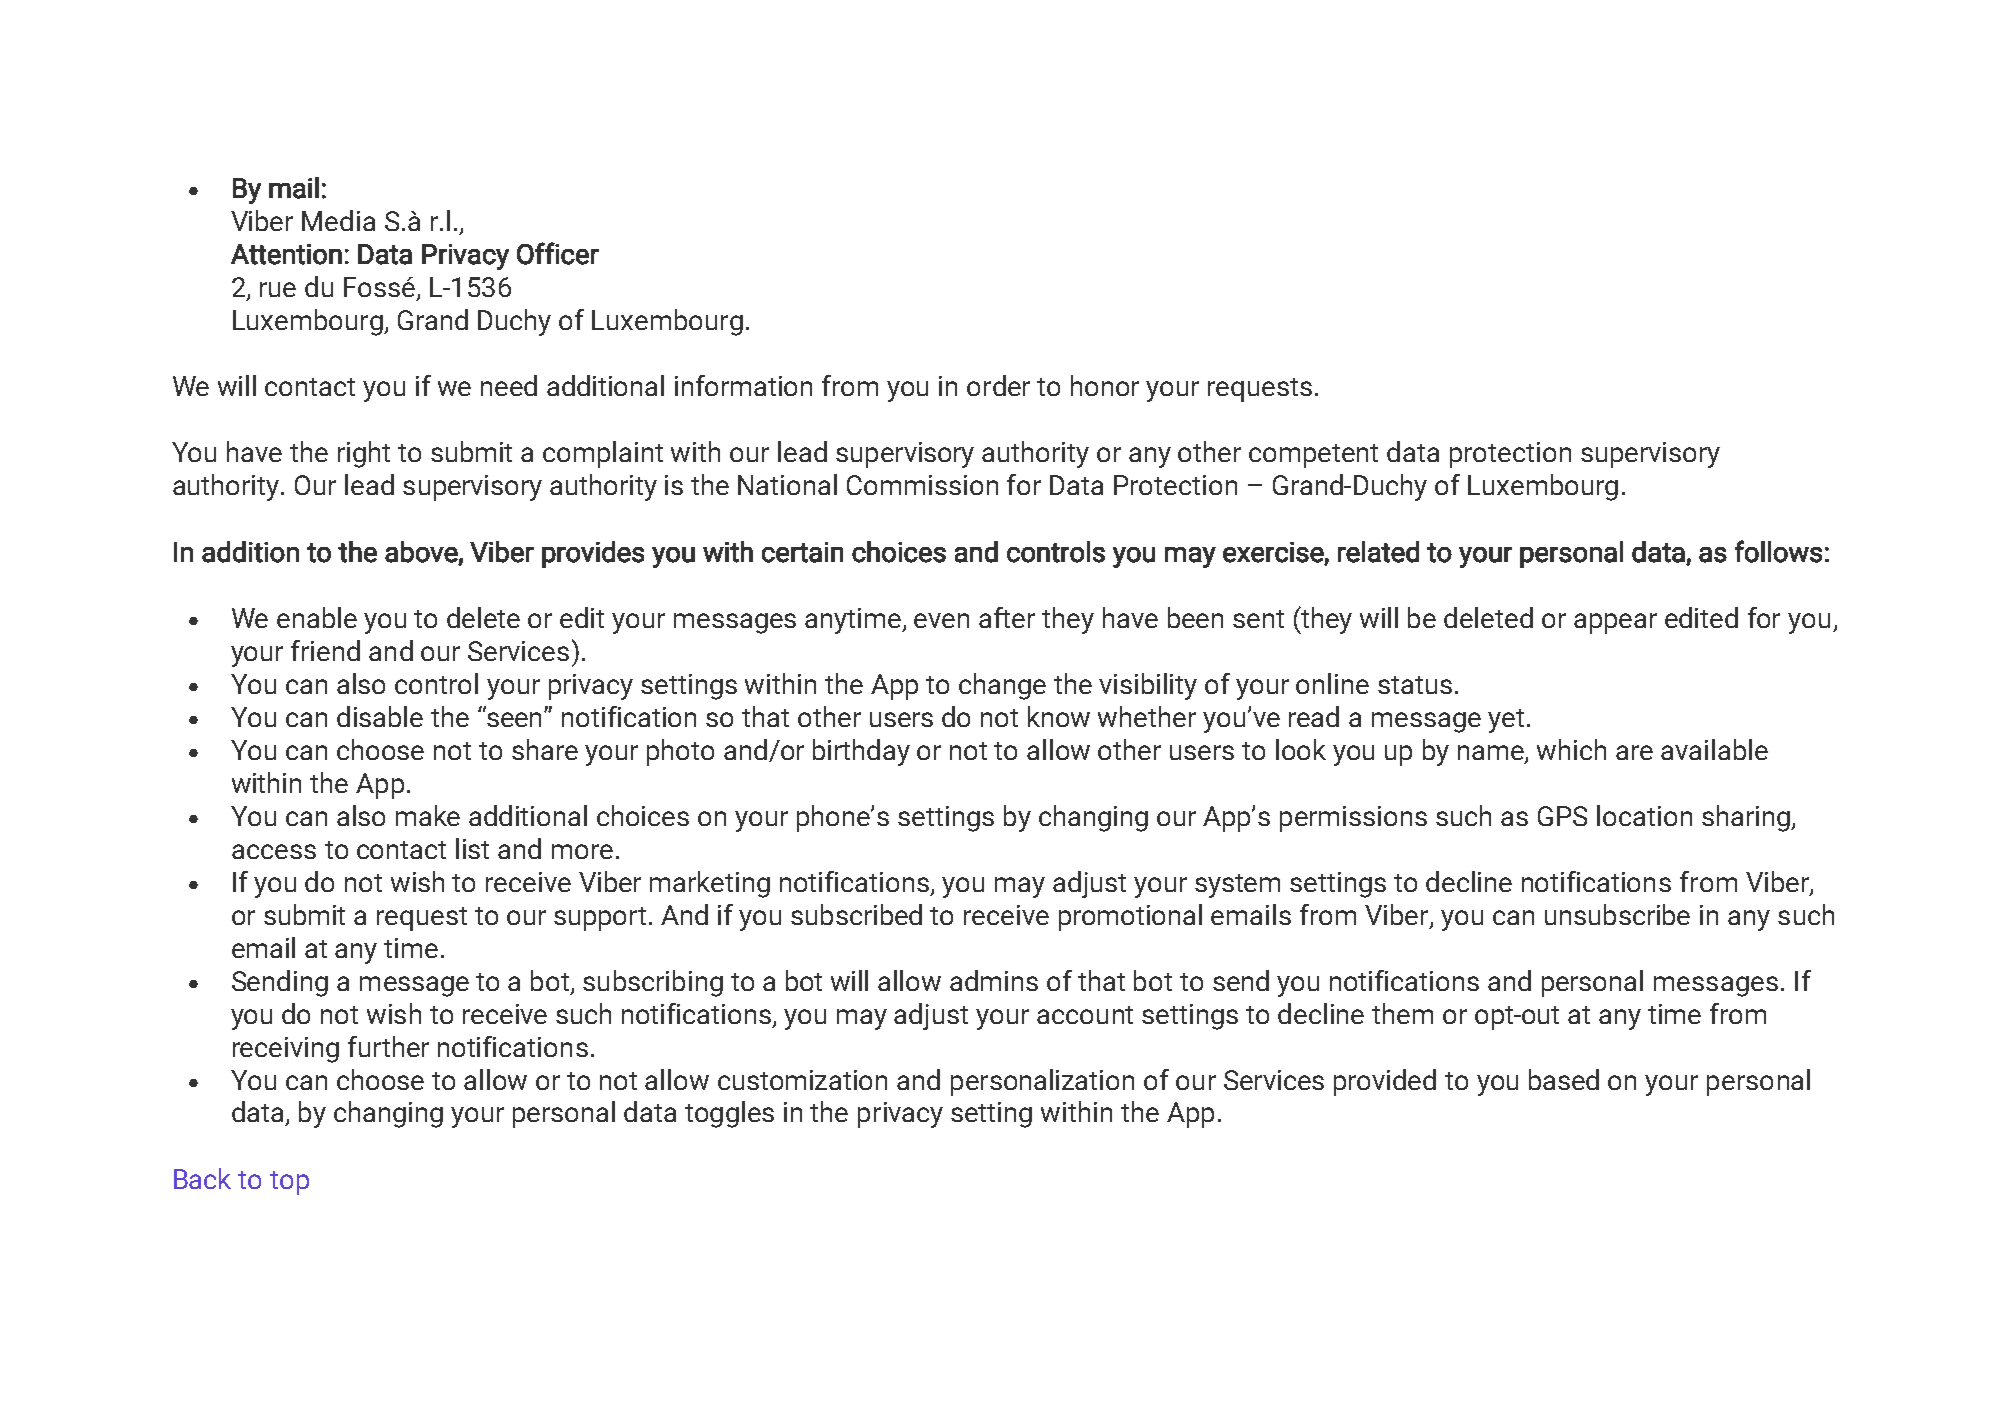 Image resolution: width=2010 pixels, height=1421 pixels. Describe the element at coordinates (1564, 1079) in the screenshot. I see `based` at that location.
